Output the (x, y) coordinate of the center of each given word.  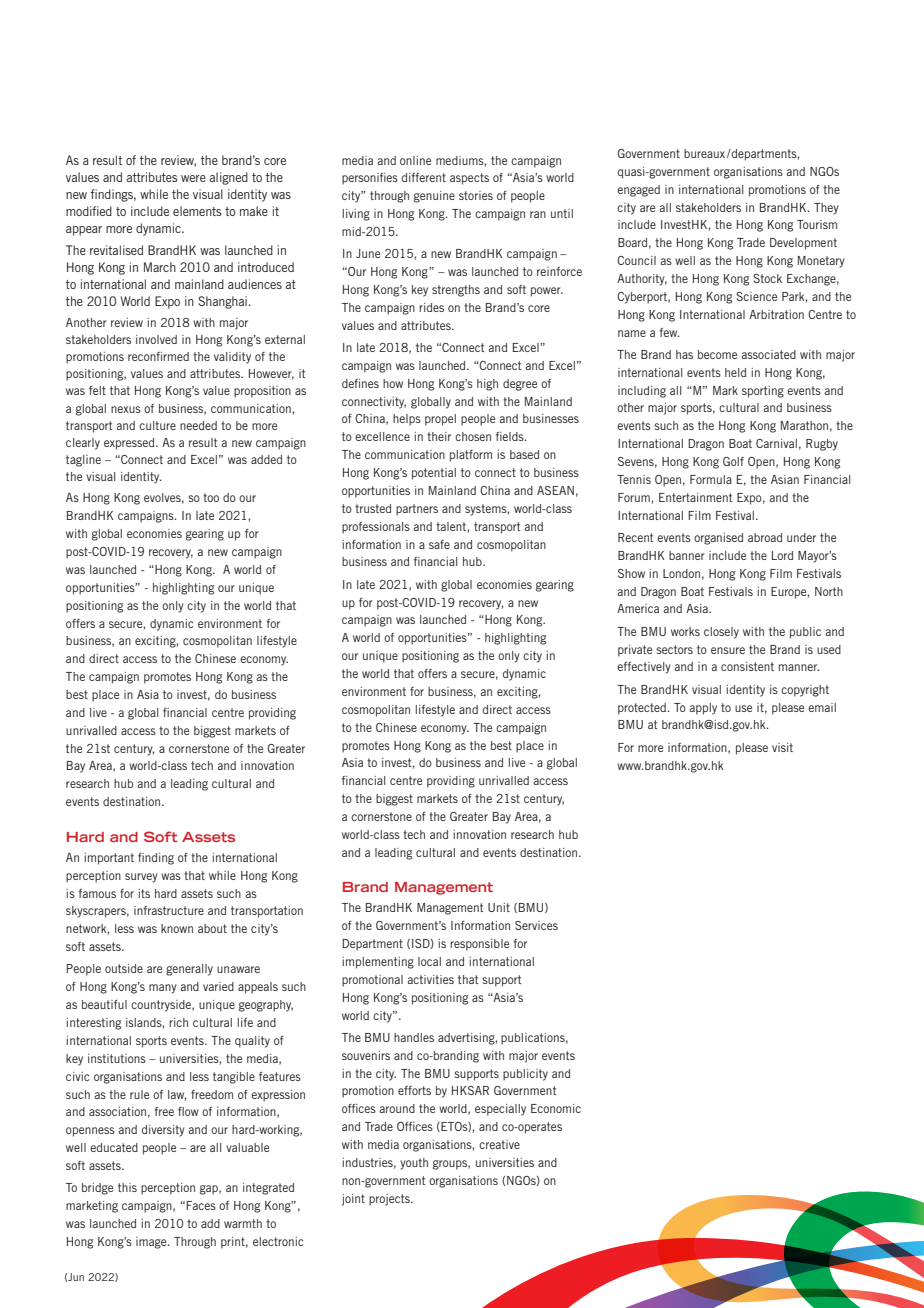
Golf (733, 461)
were (193, 178)
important (109, 859)
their (439, 436)
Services (536, 925)
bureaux (704, 153)
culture (157, 425)
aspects (469, 179)
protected (643, 709)
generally (189, 970)
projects (390, 1200)
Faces (201, 1205)
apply (703, 709)
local (429, 961)
